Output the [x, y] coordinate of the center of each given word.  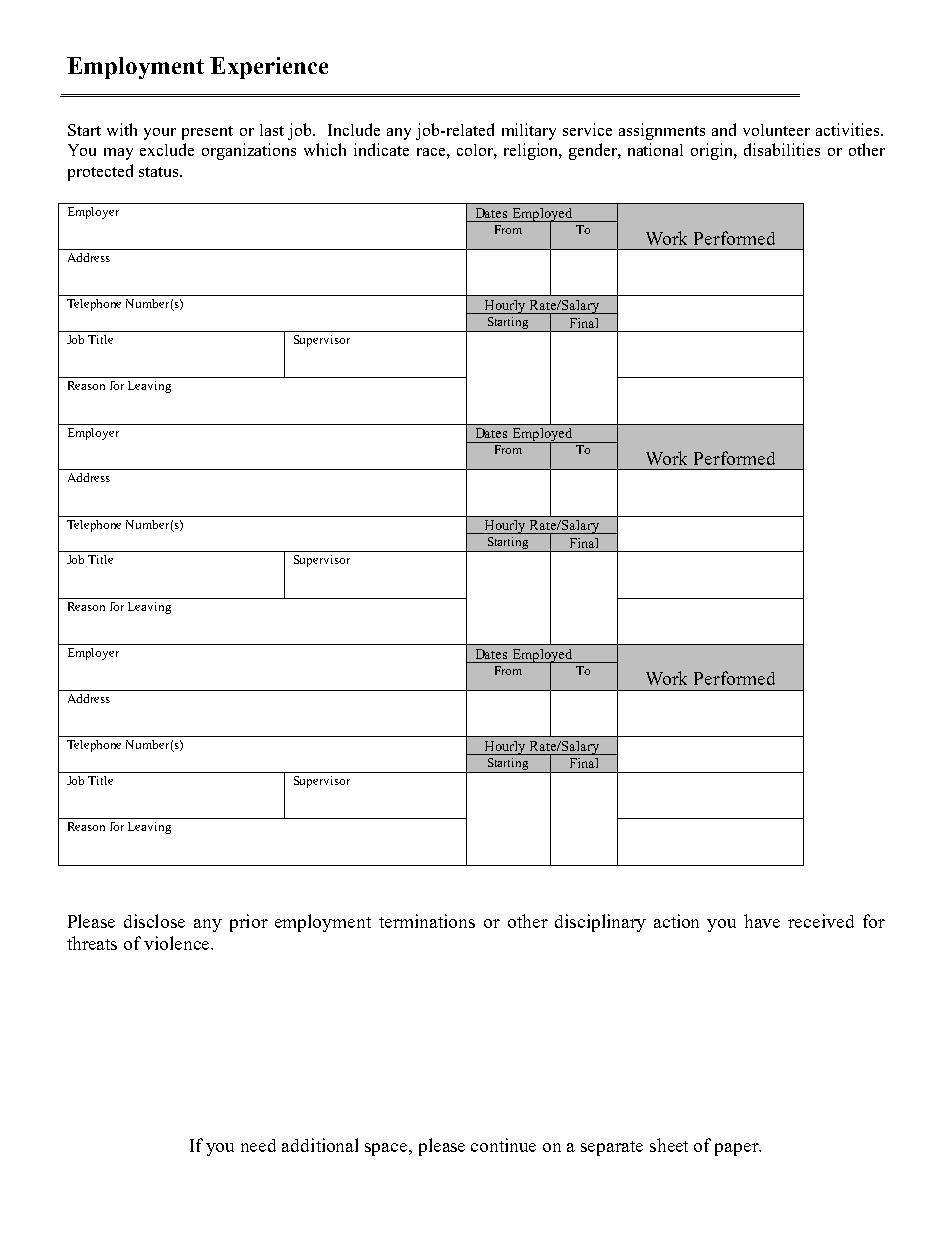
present [207, 133]
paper [738, 1149]
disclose [154, 921]
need [258, 1145]
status [160, 172]
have [762, 921]
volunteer [776, 130]
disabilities [782, 149]
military [529, 131]
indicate [381, 149]
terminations [427, 921]
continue [503, 1145]
